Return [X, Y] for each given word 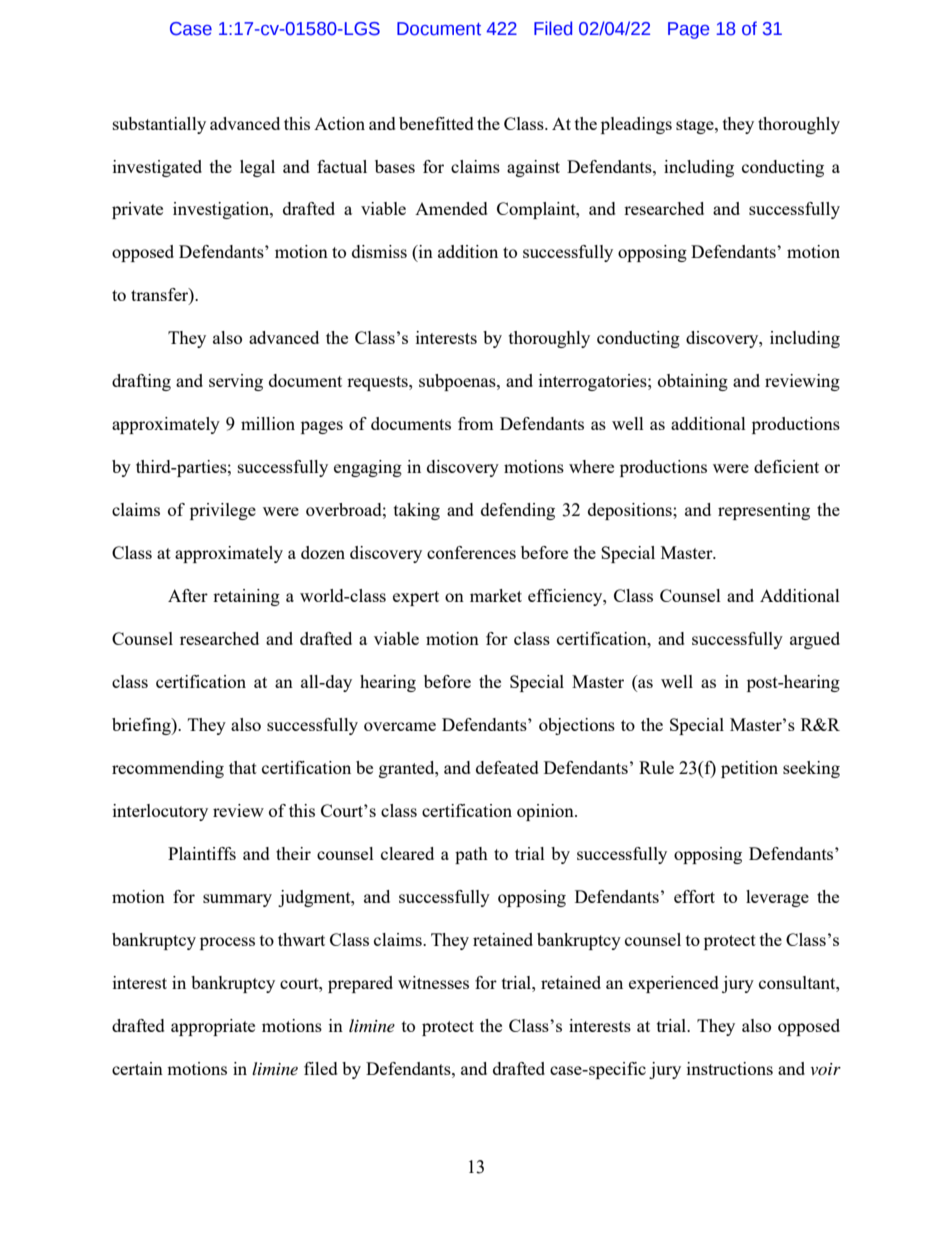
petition [749, 769]
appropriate [213, 1027]
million [268, 423]
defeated [507, 767]
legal [257, 168]
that [243, 767]
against [533, 168]
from [476, 423]
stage [696, 126]
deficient [786, 466]
